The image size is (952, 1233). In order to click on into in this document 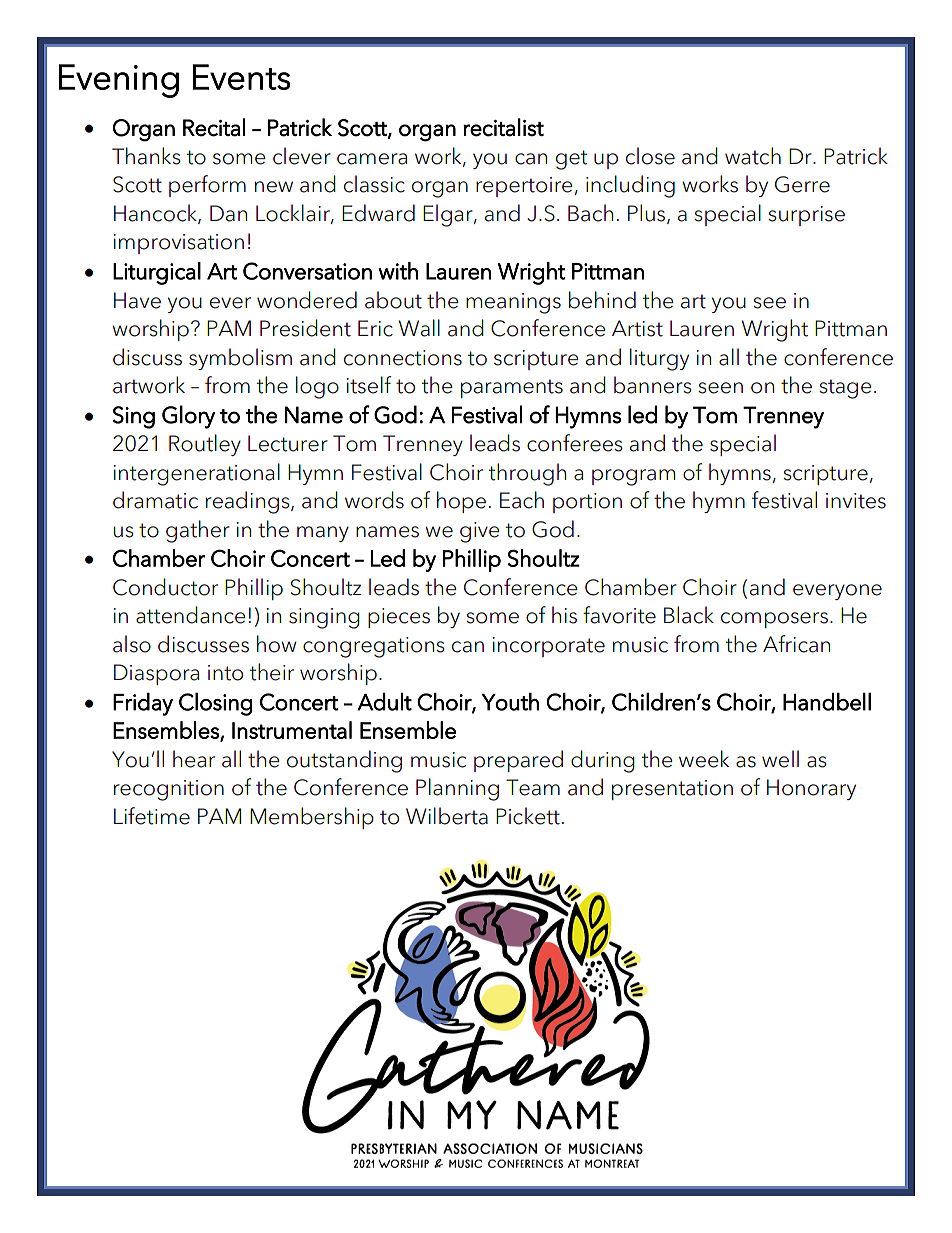, I will do `click(225, 673)`.
